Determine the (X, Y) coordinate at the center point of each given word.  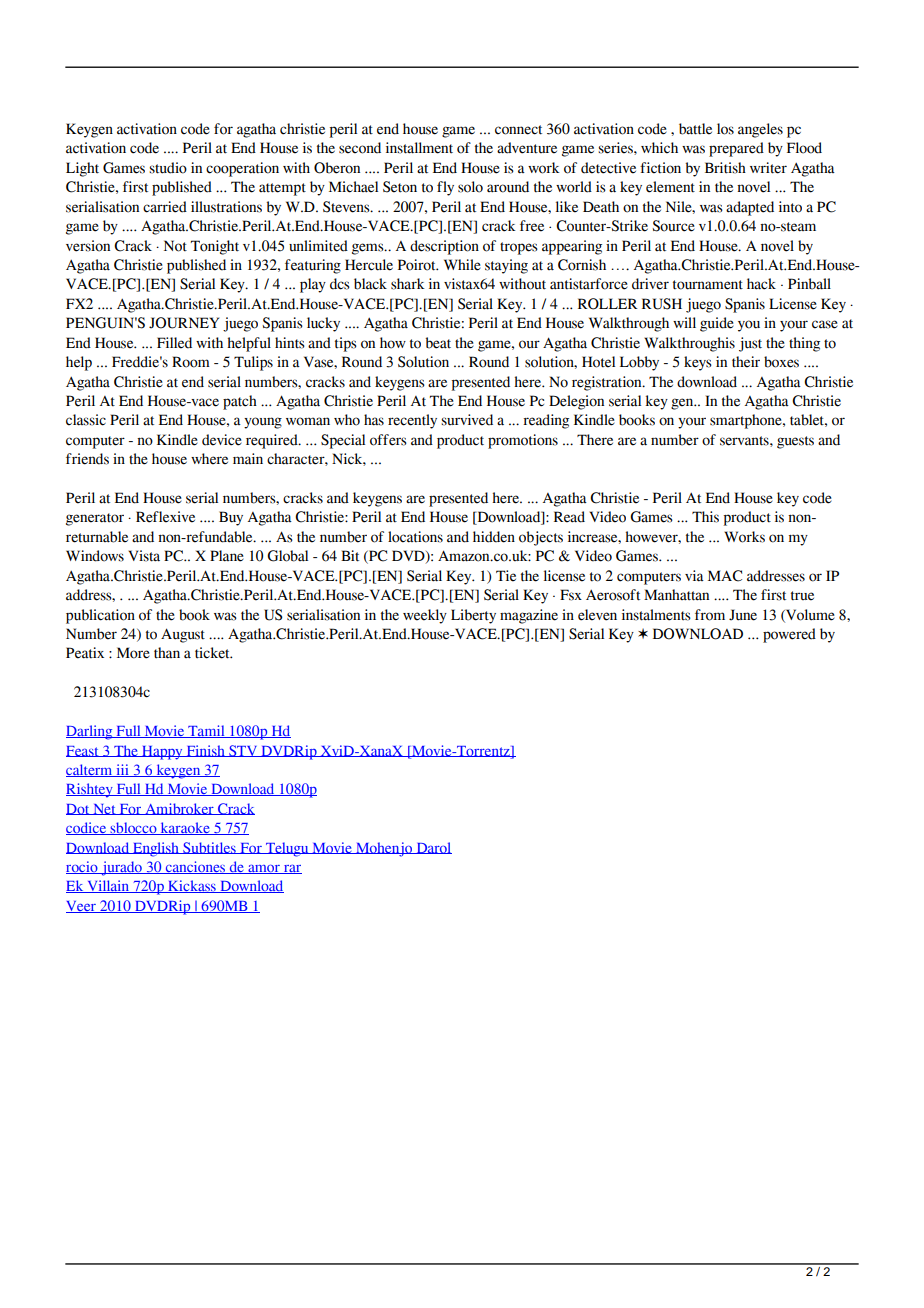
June (743, 615)
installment (419, 148)
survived (467, 420)
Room (191, 362)
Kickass (192, 886)
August (183, 635)
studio (168, 168)
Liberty (473, 616)
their (746, 362)
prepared (736, 149)
